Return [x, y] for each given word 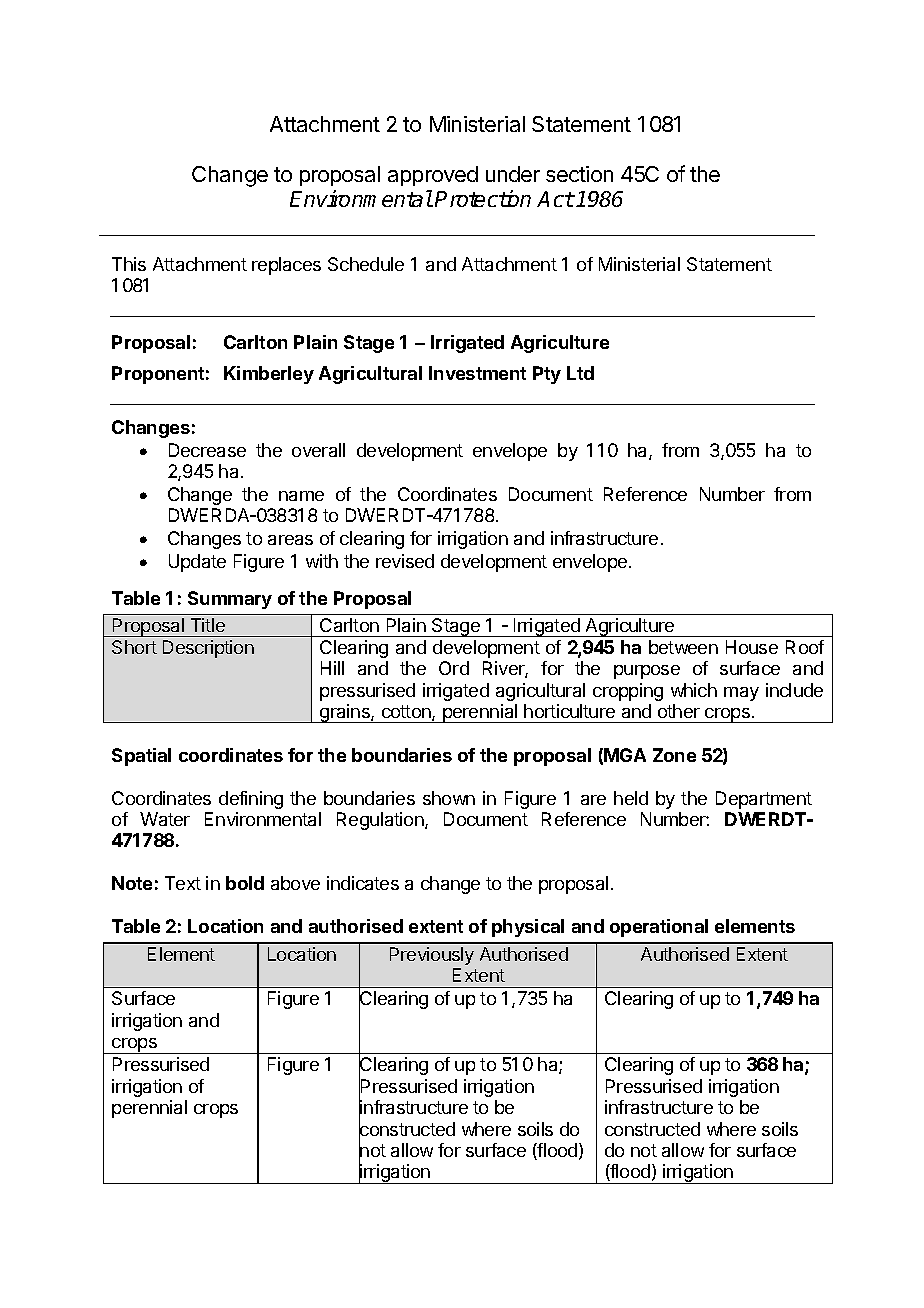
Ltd [580, 373]
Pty [547, 375]
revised [405, 561]
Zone [674, 755]
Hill [332, 668]
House [752, 647]
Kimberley [269, 375]
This [129, 264]
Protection [483, 198]
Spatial [141, 757]
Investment [477, 373]
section [579, 174]
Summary [230, 600]
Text [183, 883]
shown [449, 798]
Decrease [207, 450]
